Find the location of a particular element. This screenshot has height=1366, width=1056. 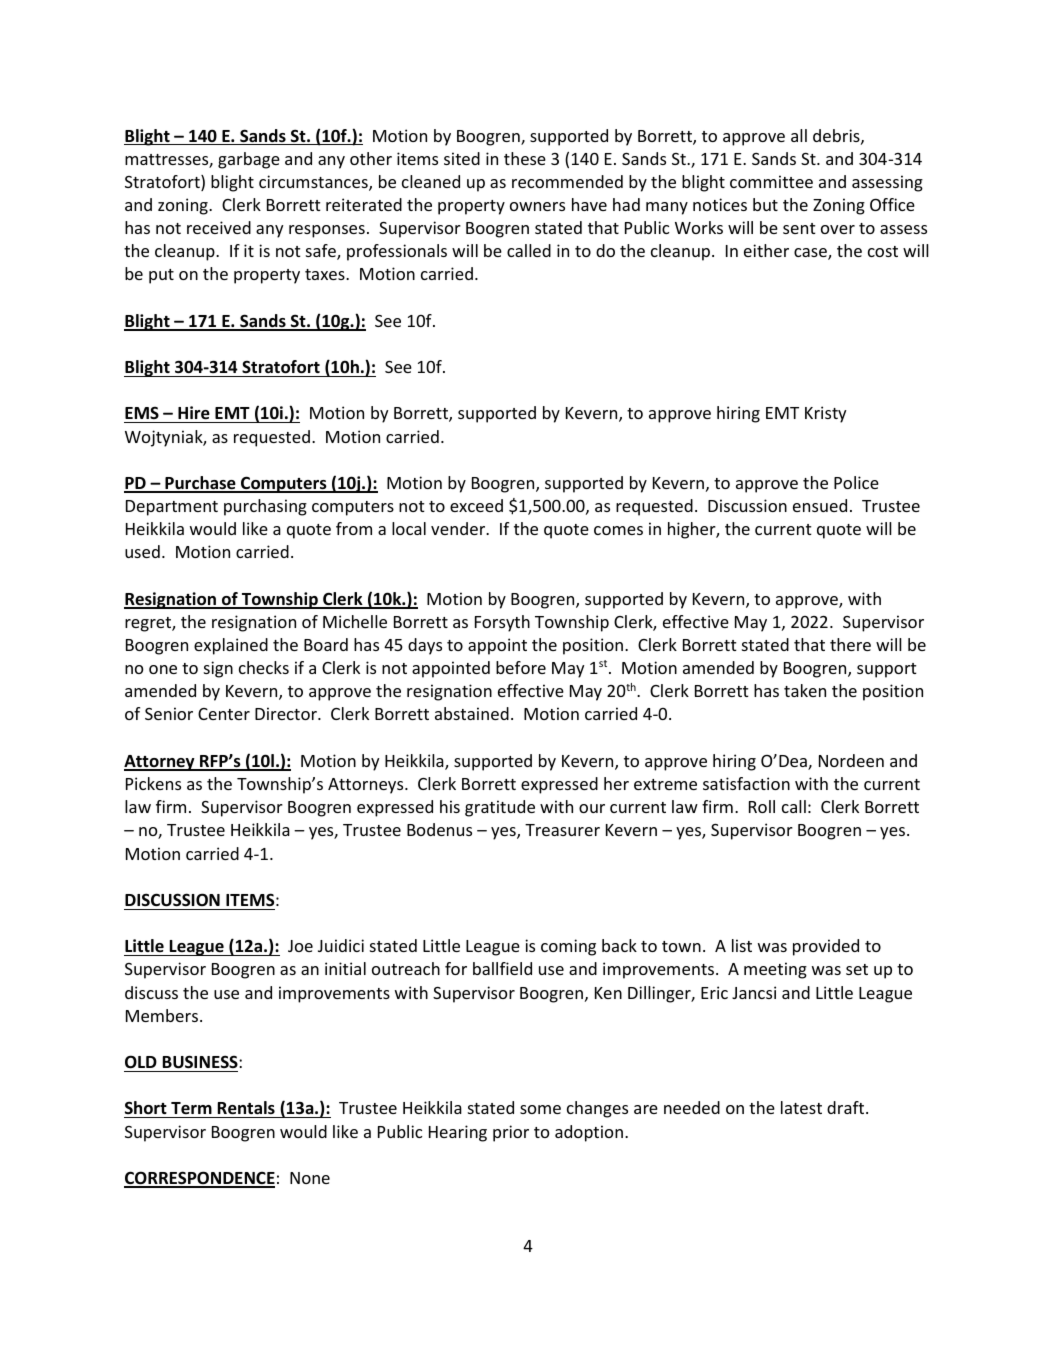

garbage is located at coordinates (249, 160).
